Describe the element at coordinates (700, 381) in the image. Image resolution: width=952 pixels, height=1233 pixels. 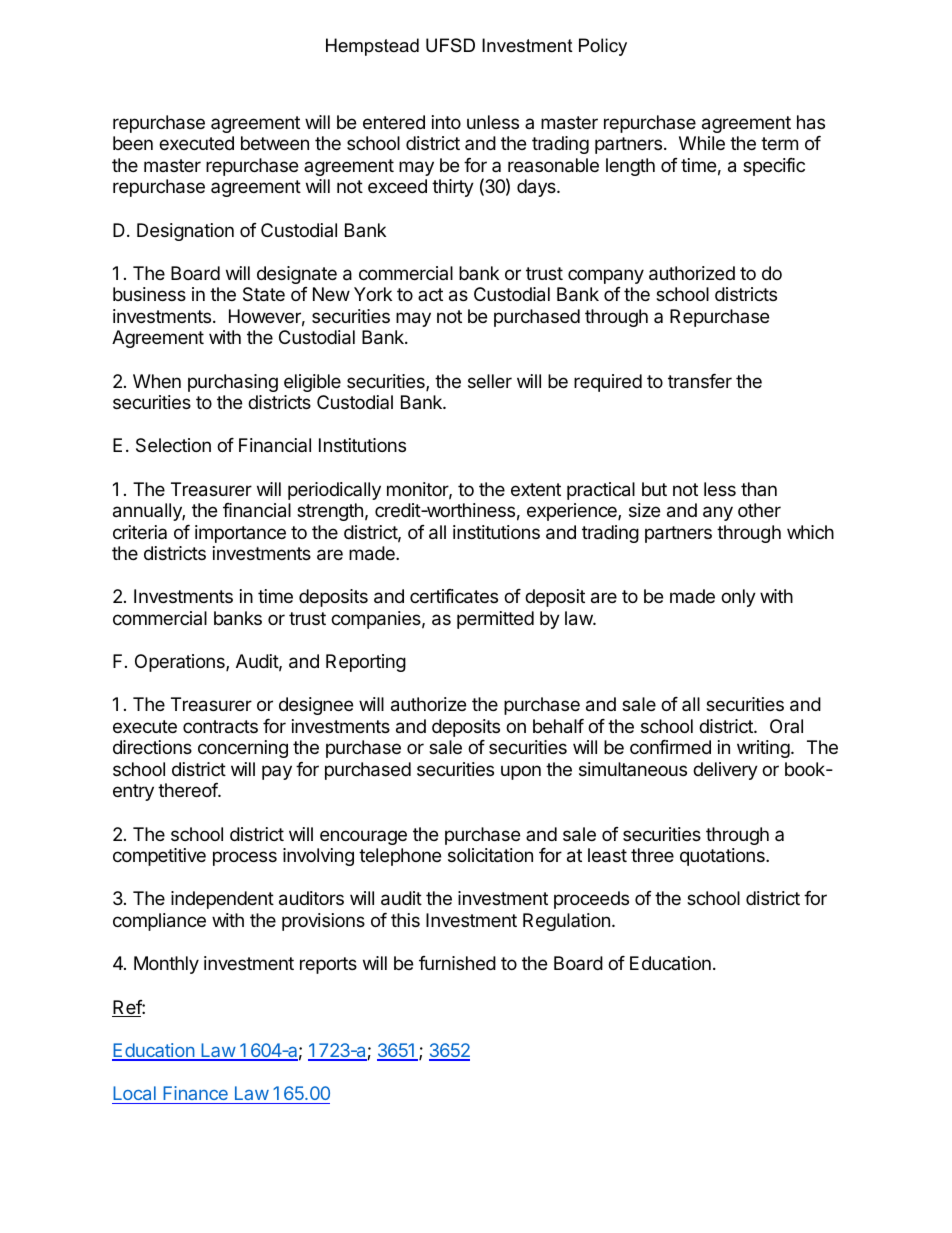
I see `transfer` at that location.
